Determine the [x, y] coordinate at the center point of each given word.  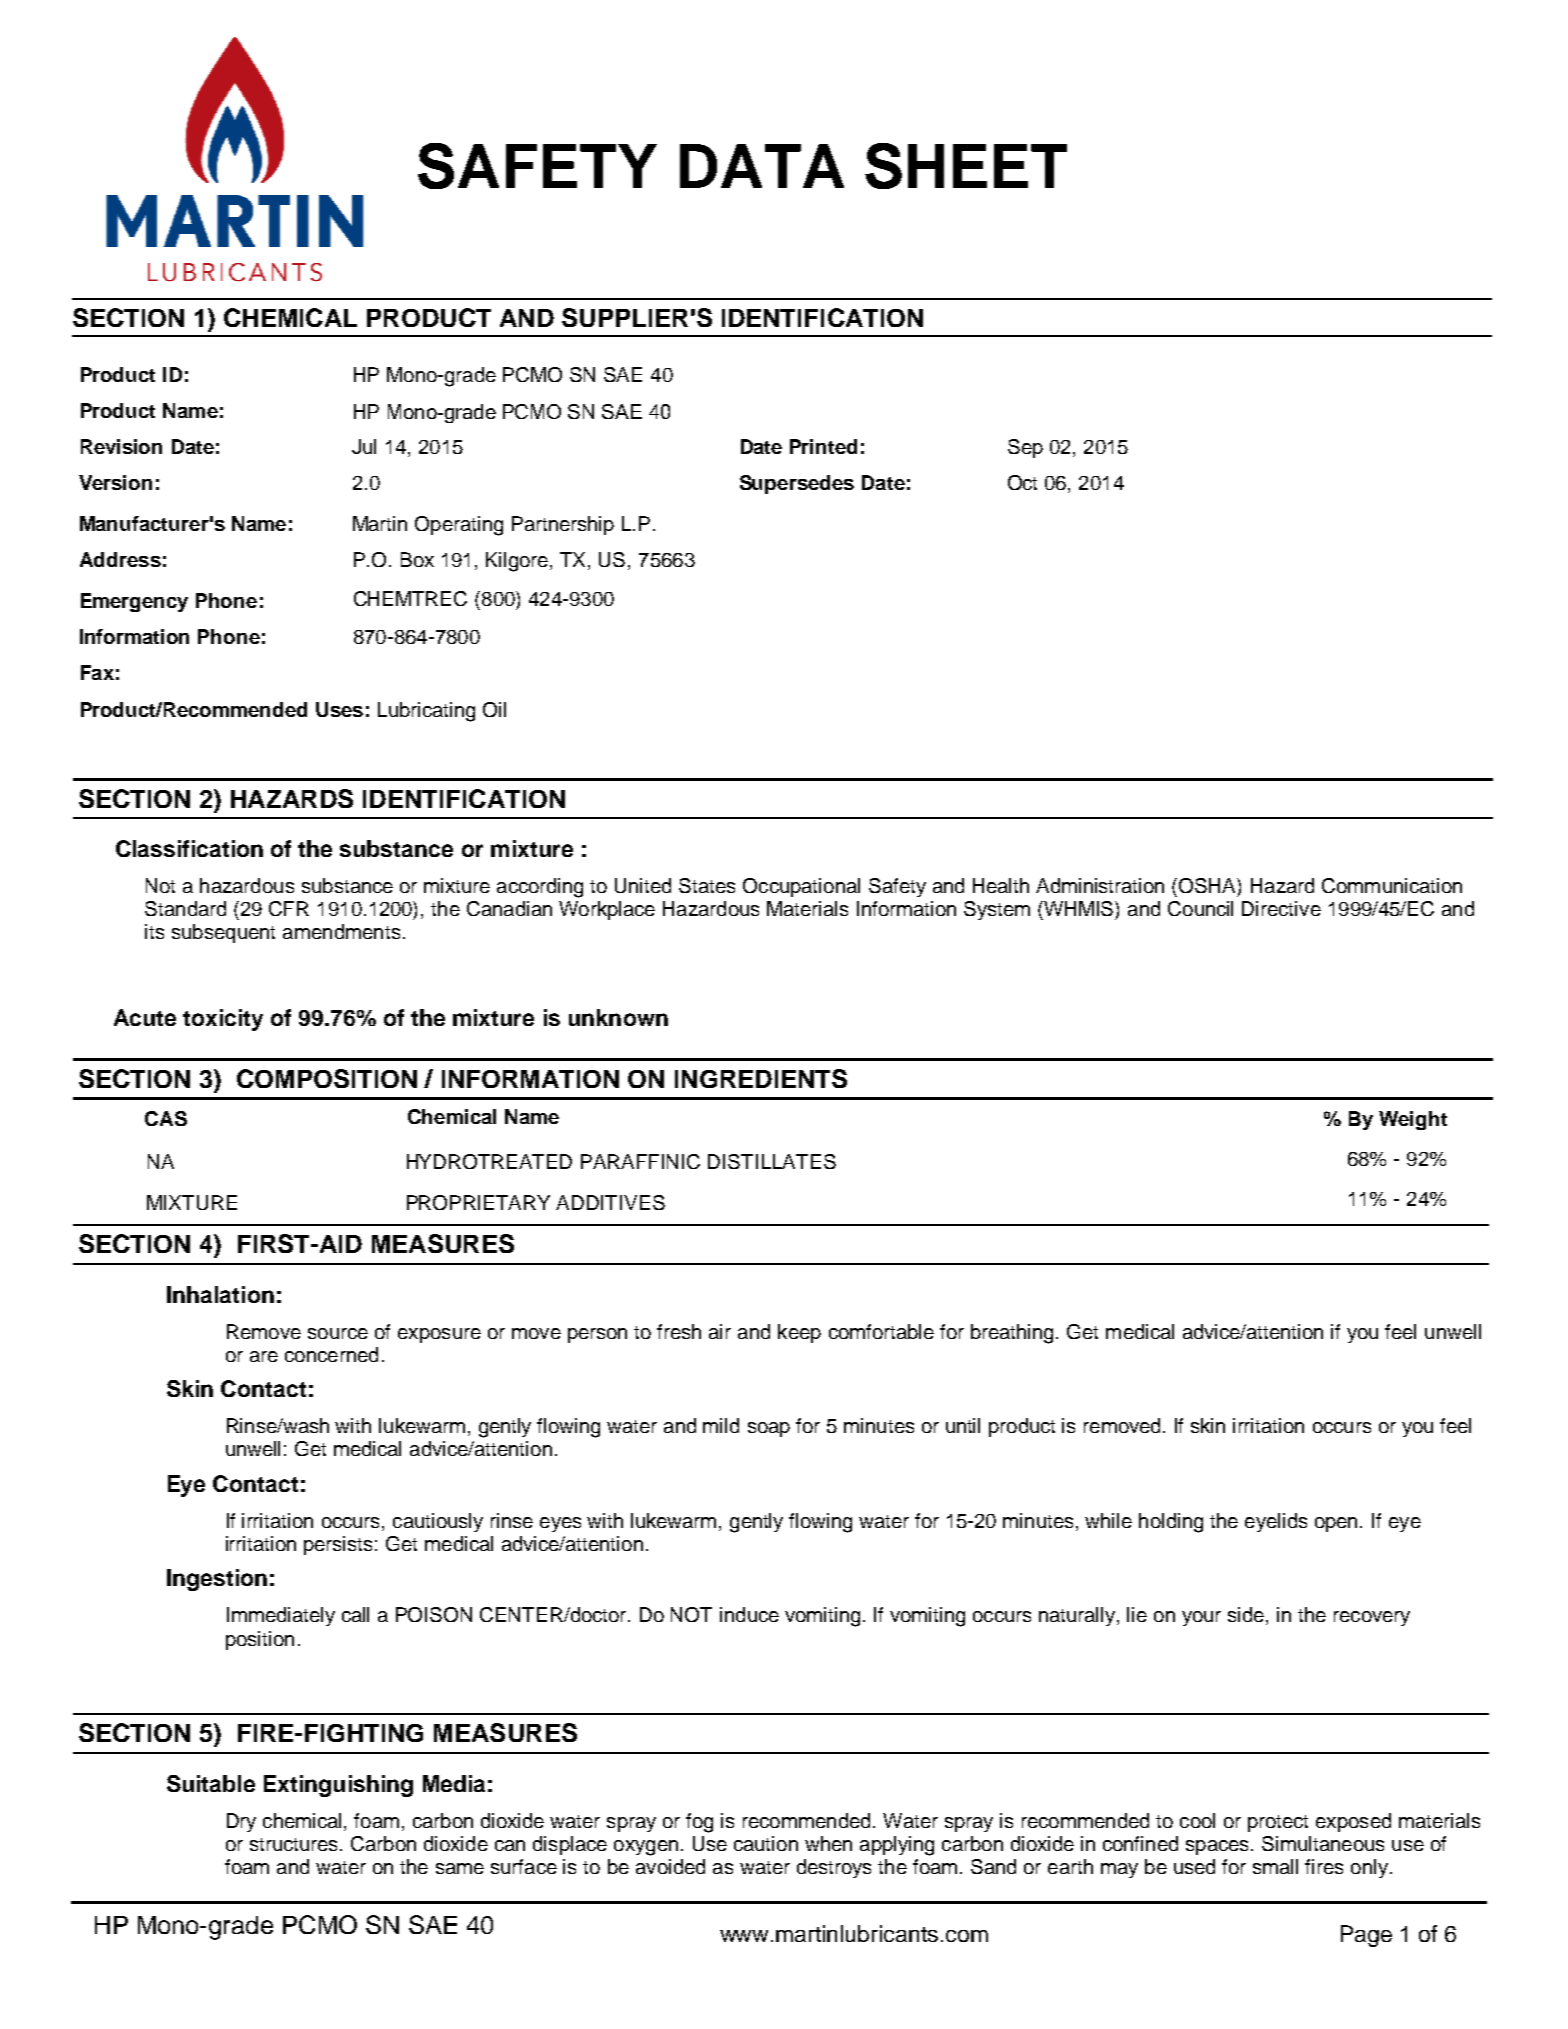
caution [766, 1843]
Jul [364, 446]
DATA [762, 166]
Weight [1413, 1120]
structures [295, 1844]
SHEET [966, 166]
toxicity [223, 1020]
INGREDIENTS [761, 1078]
